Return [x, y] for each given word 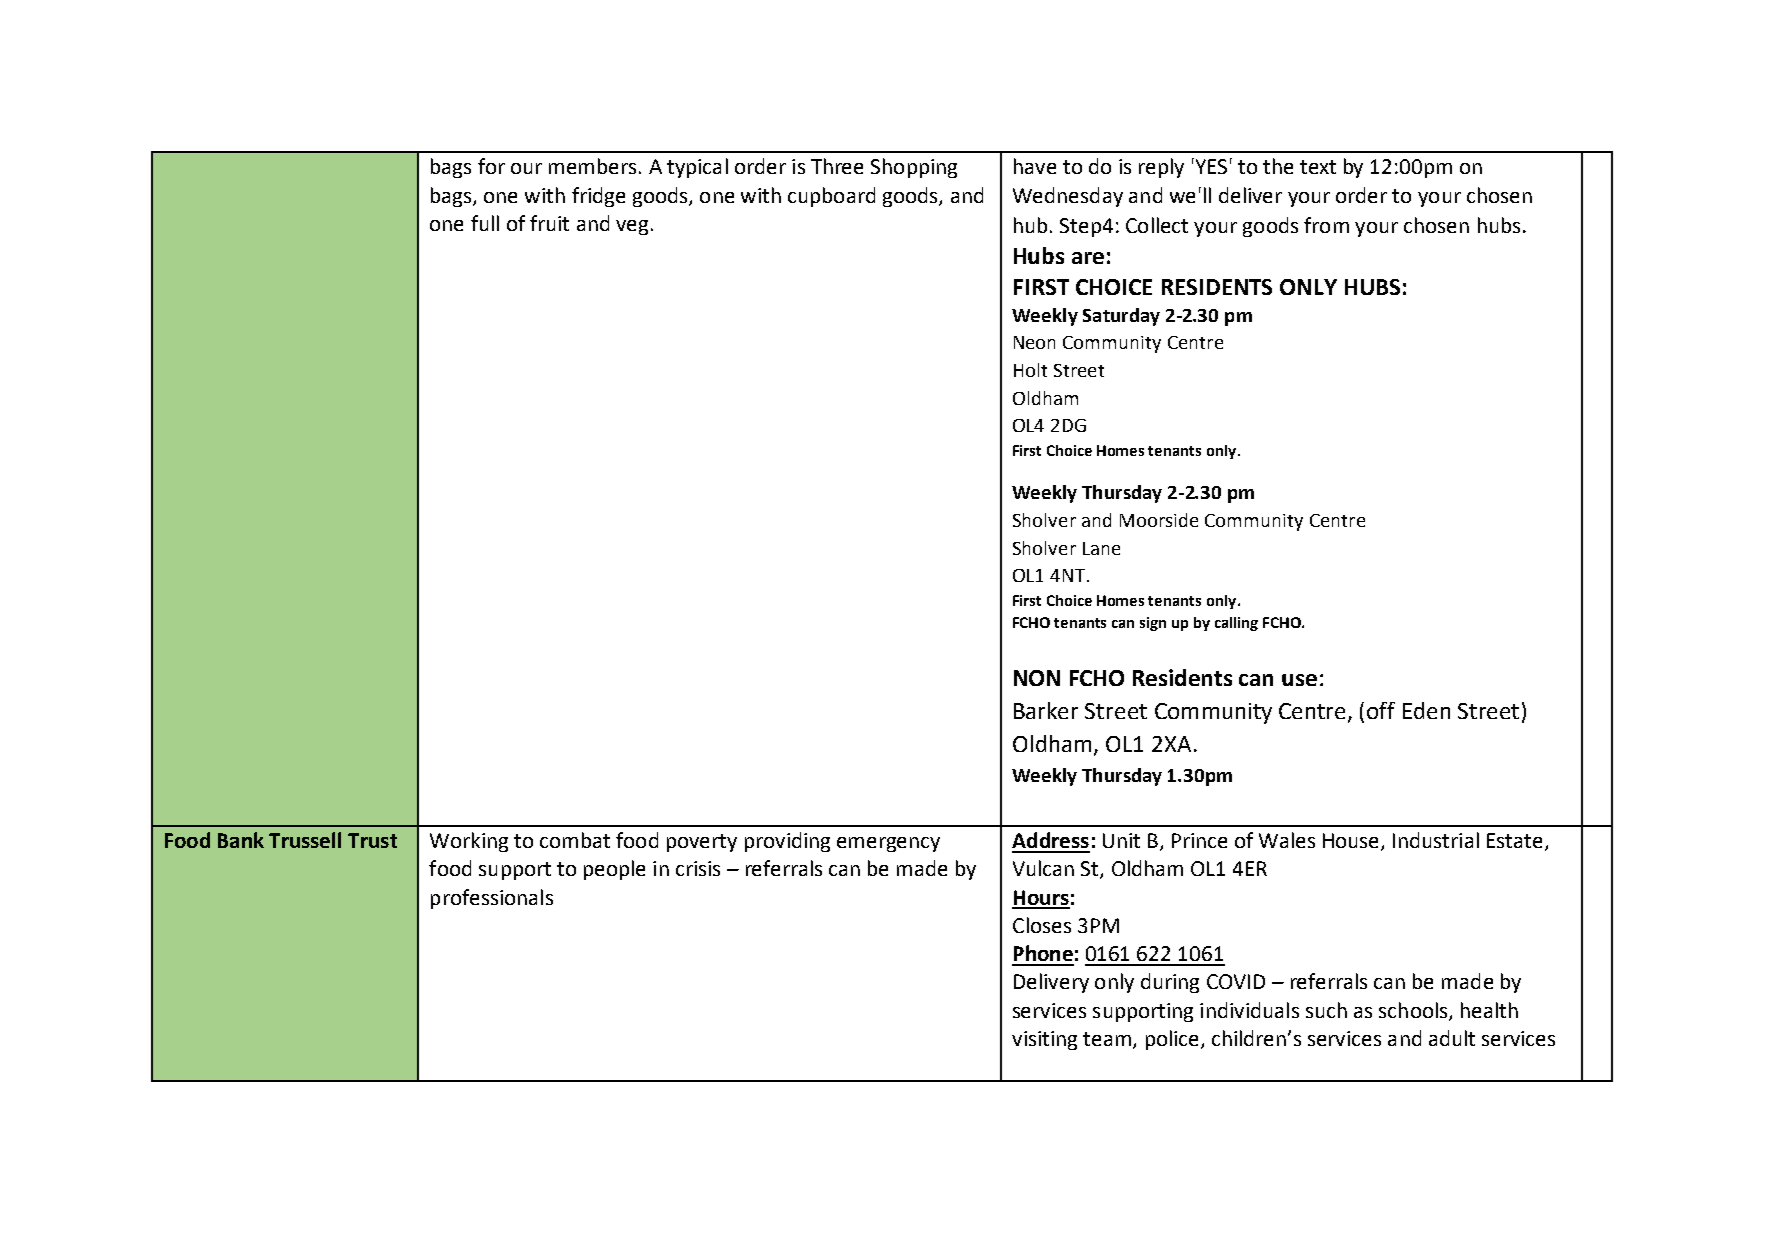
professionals [492, 899]
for [491, 166]
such [1326, 1010]
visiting [1044, 1040]
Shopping [914, 168]
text [1318, 167]
